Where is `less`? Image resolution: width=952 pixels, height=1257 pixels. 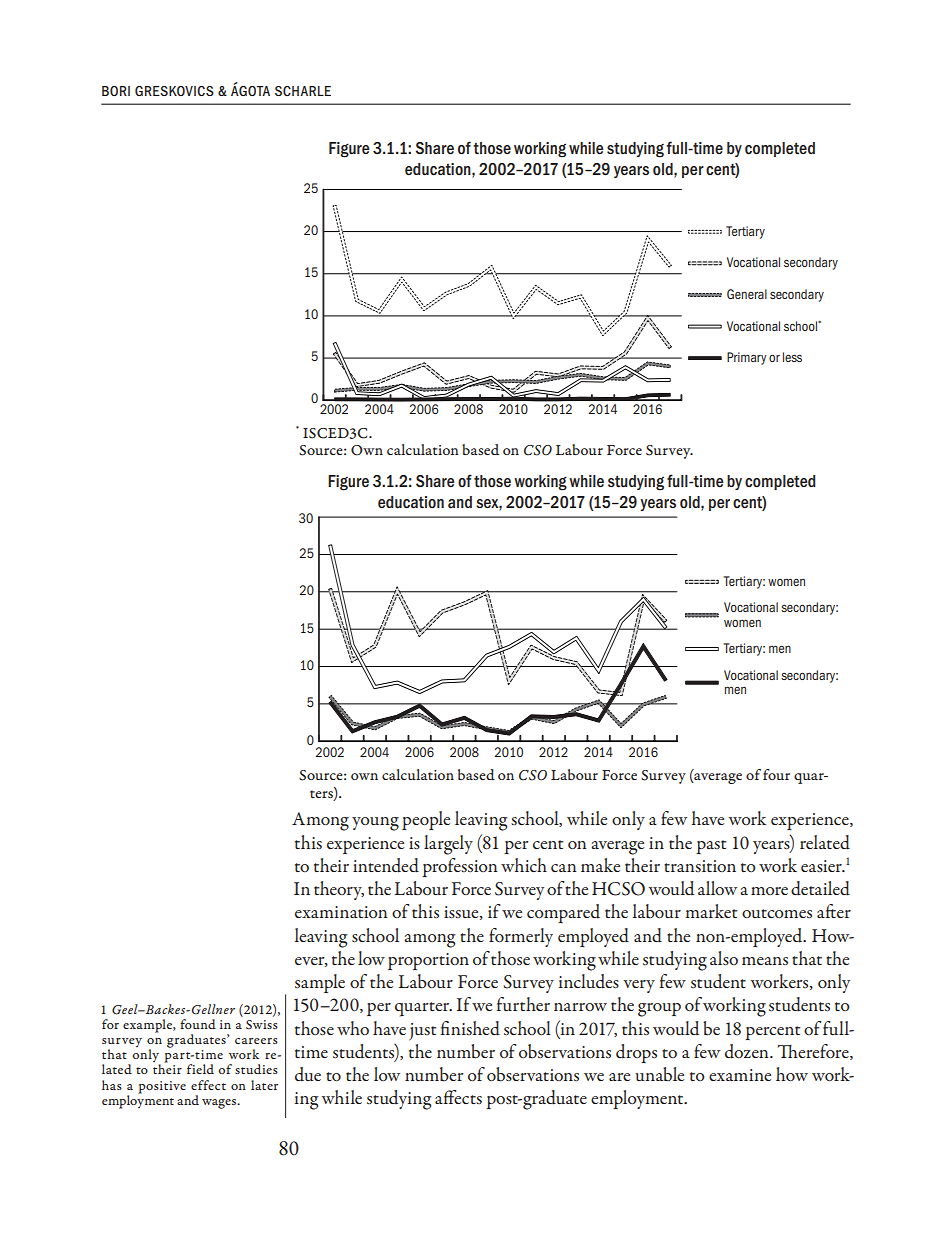
less is located at coordinates (792, 357).
